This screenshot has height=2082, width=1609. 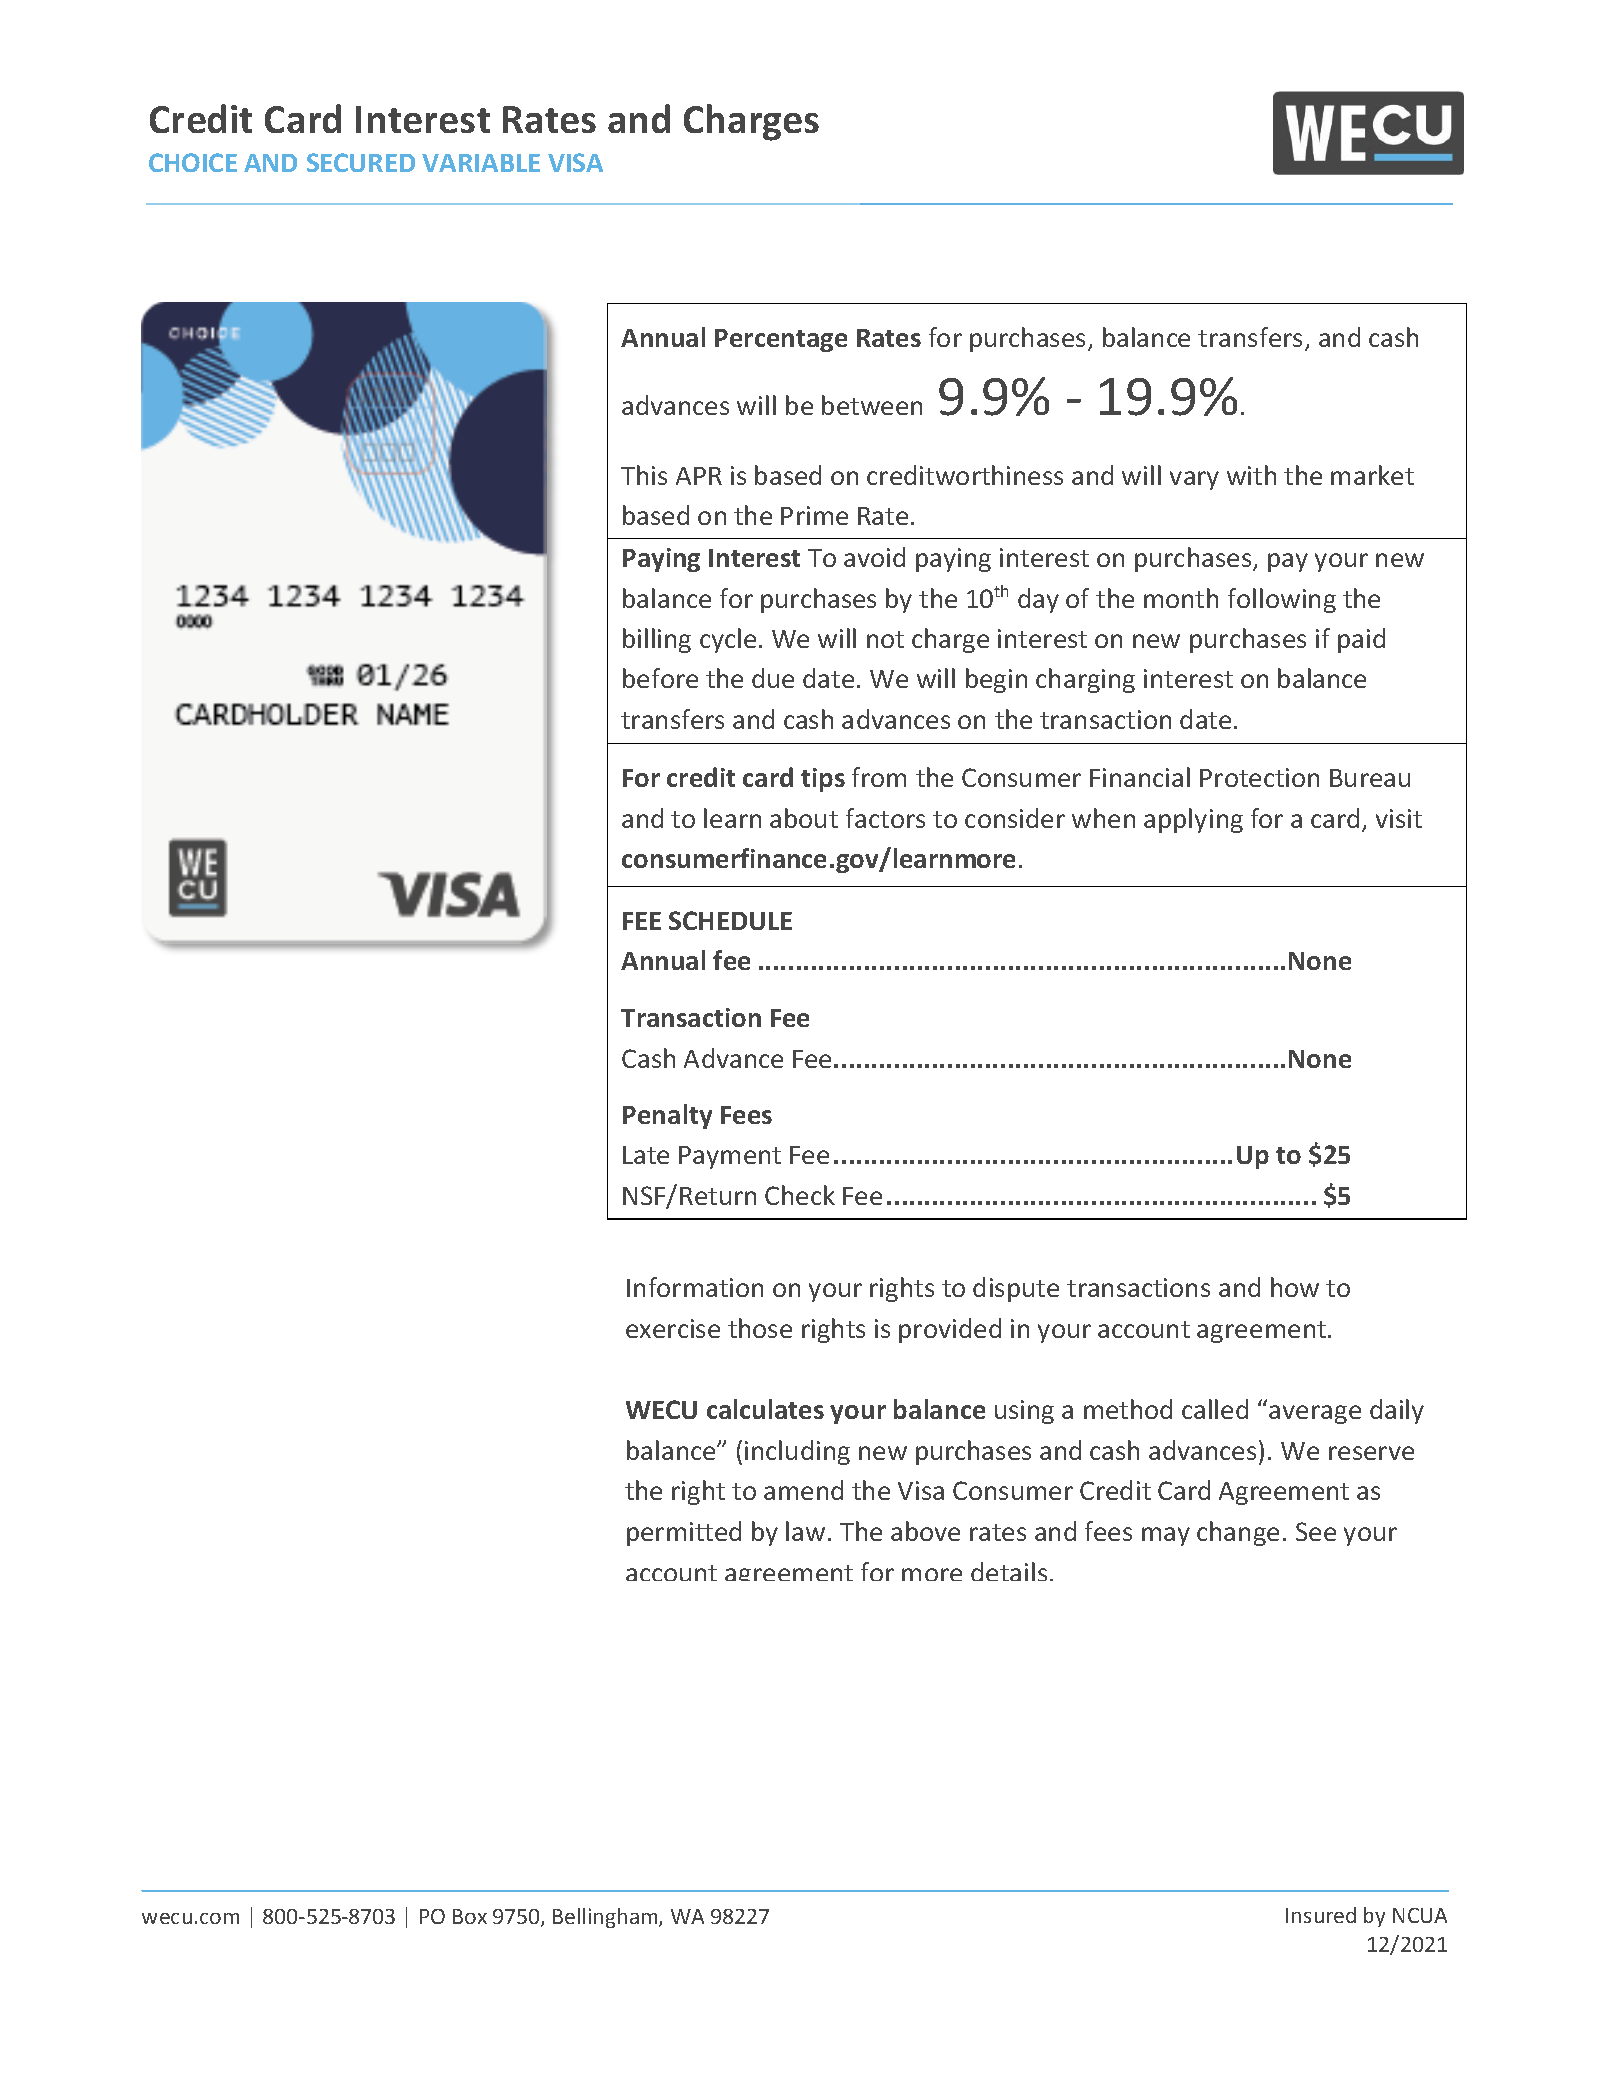 What do you see at coordinates (781, 340) in the screenshot?
I see `Percentage` at bounding box center [781, 340].
